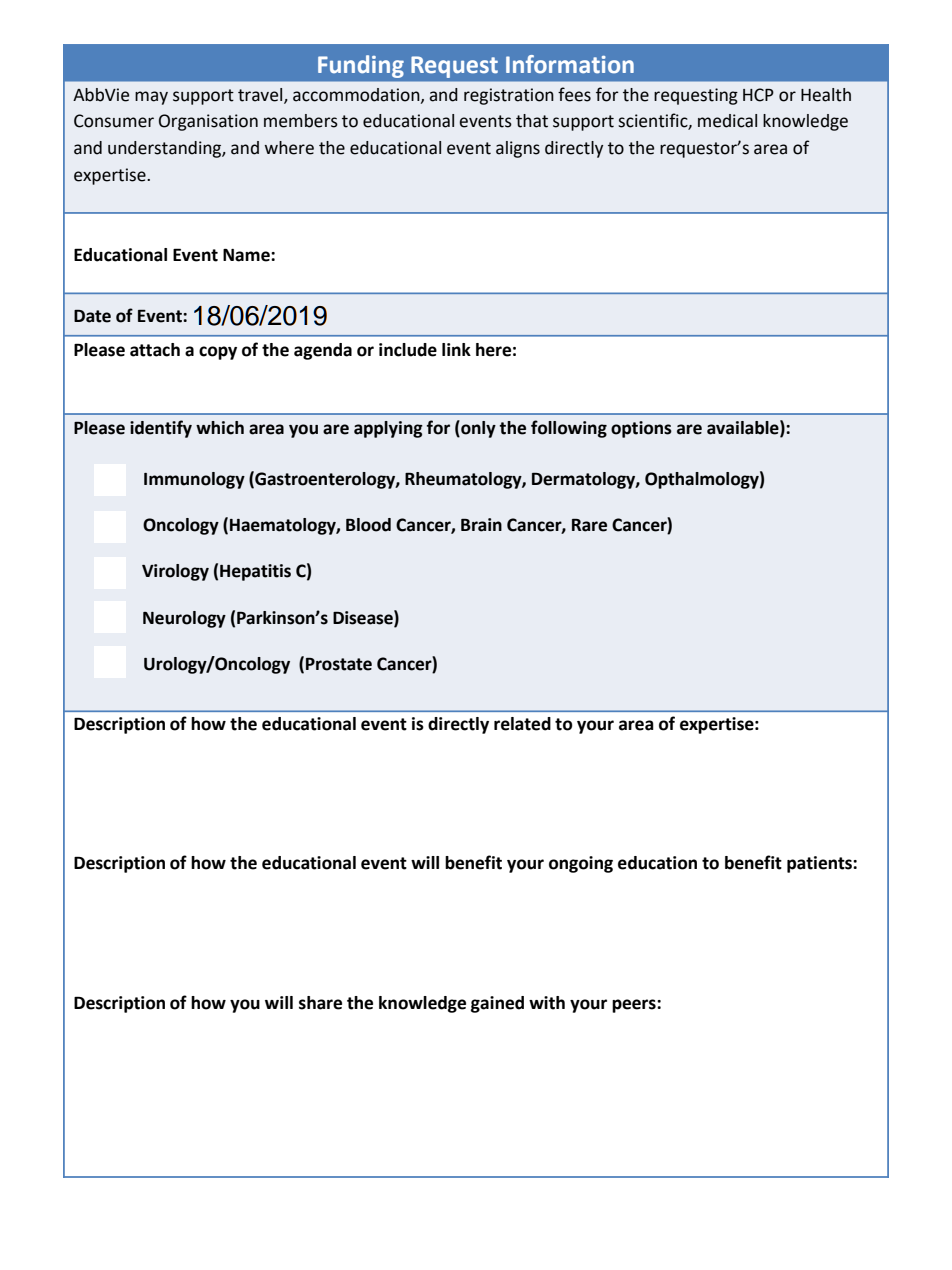  I want to click on may, so click(151, 98).
